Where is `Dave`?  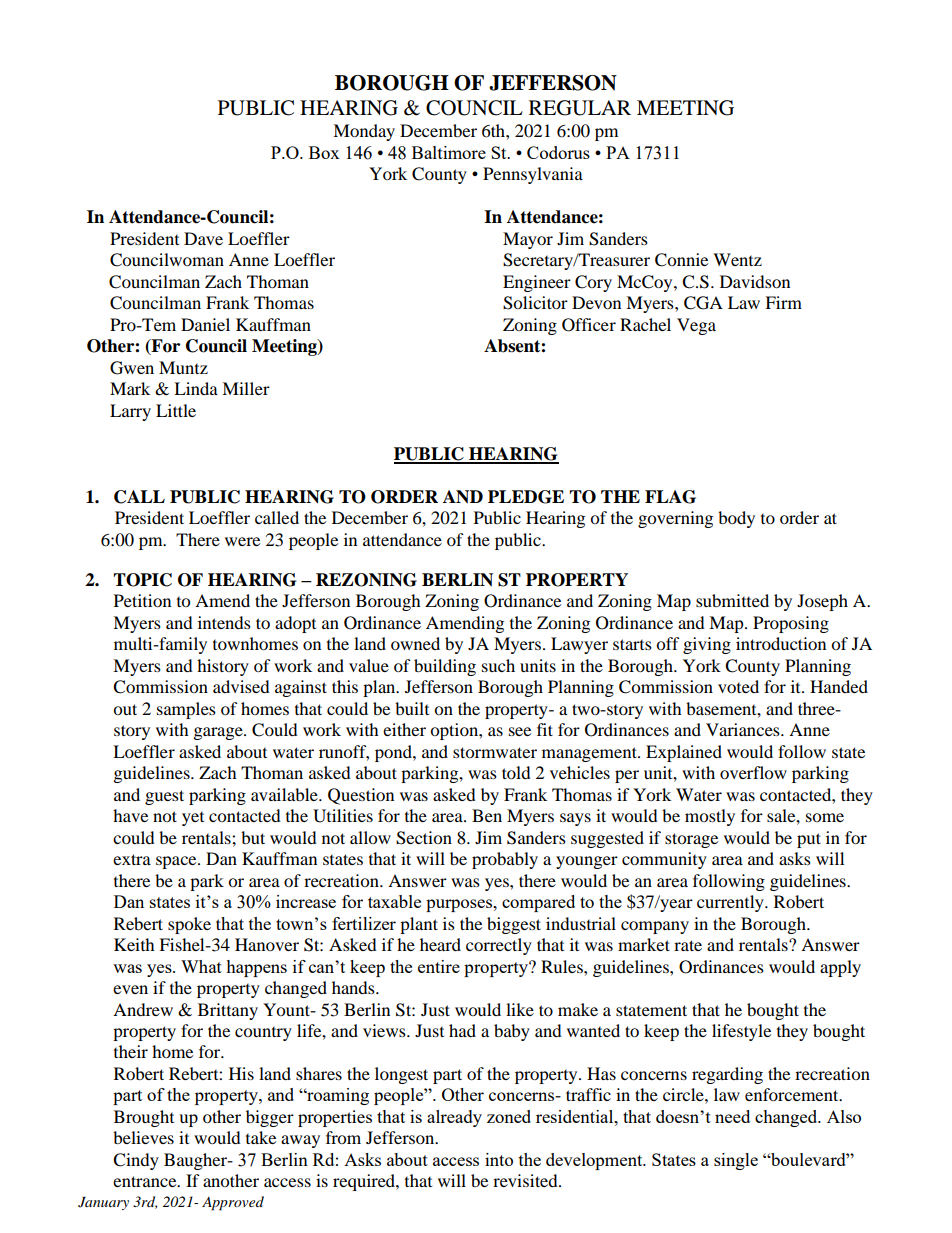 Dave is located at coordinates (203, 238).
